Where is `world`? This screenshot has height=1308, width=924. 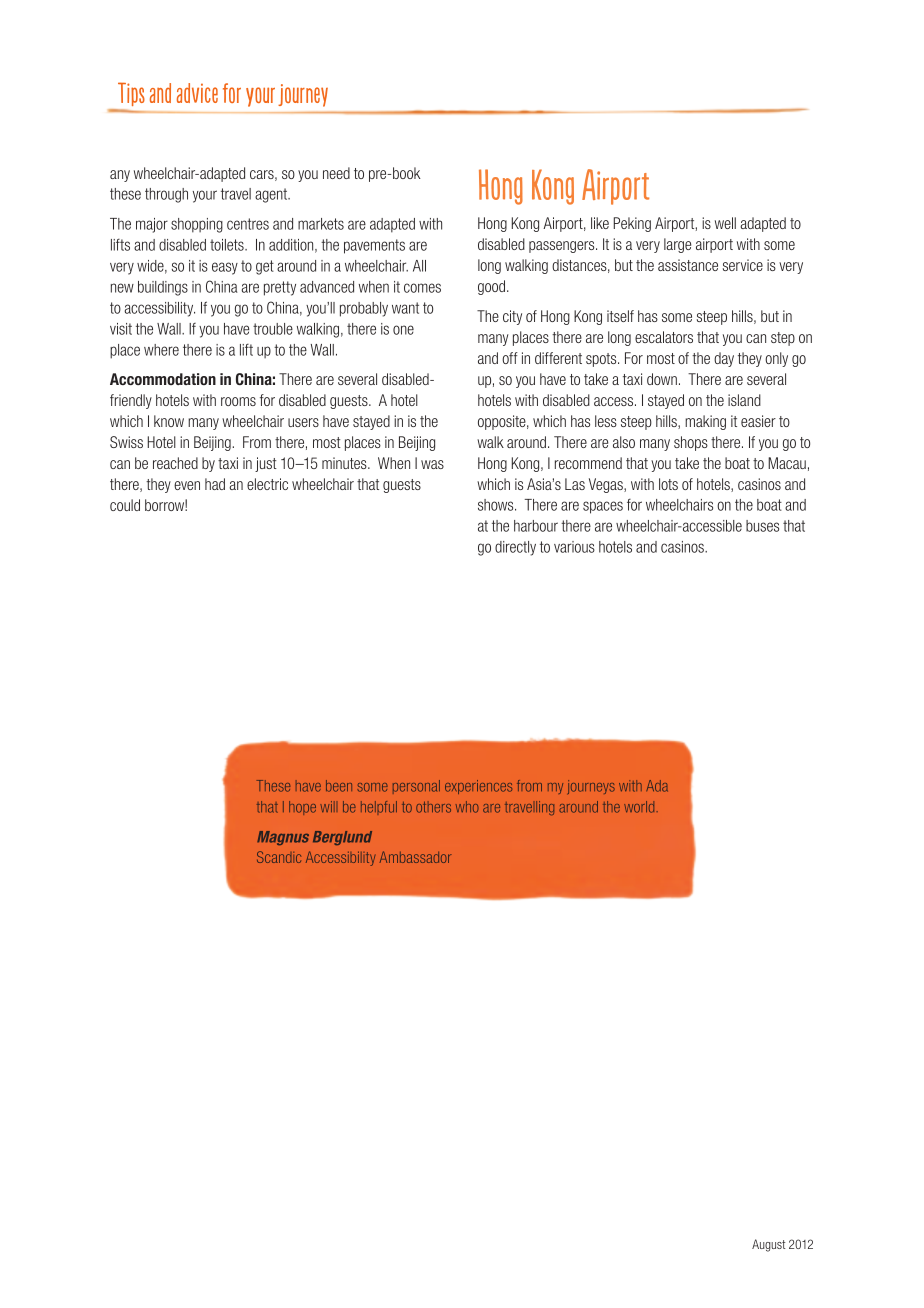 world is located at coordinates (639, 807).
